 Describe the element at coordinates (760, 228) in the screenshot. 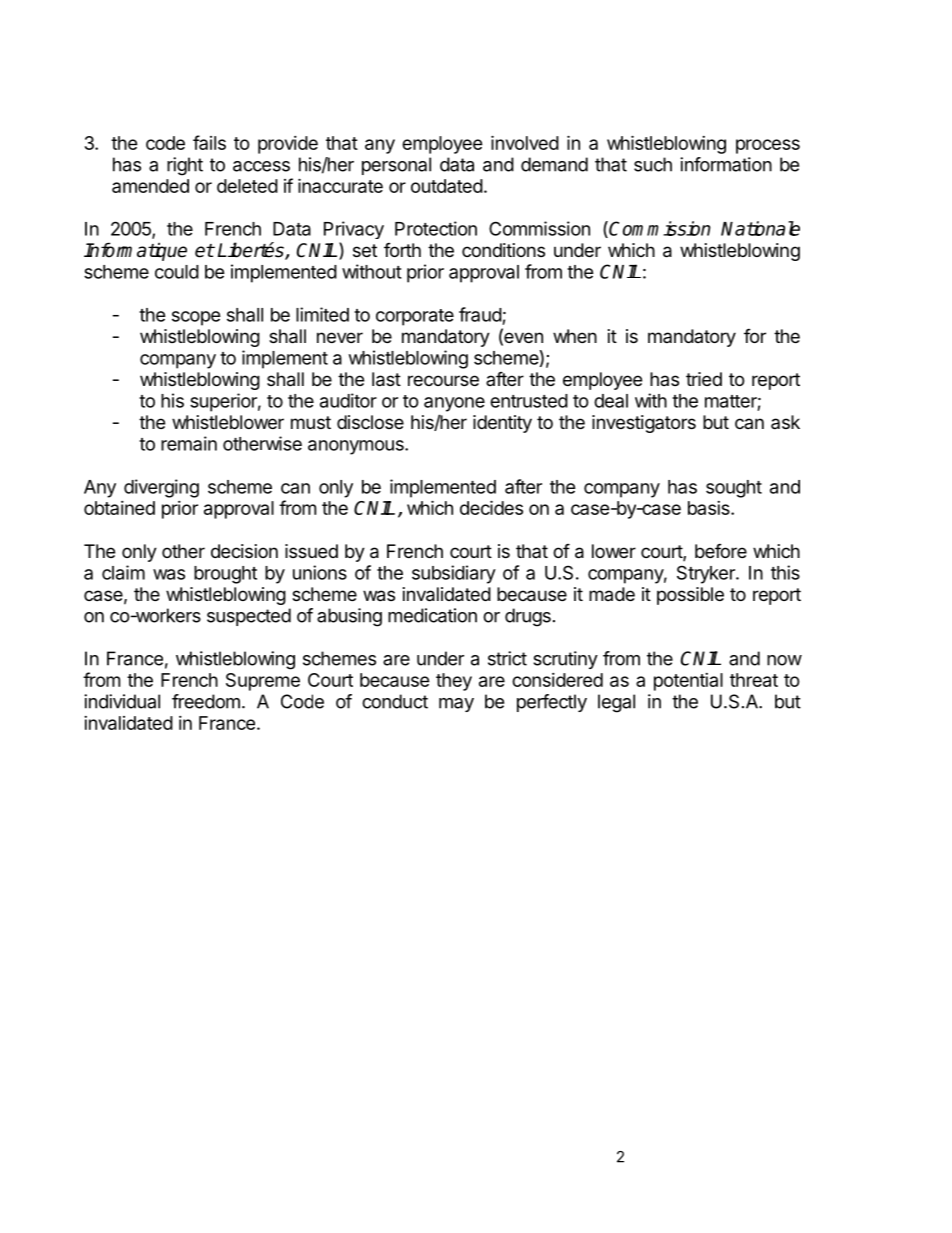

I see `Nationale` at that location.
